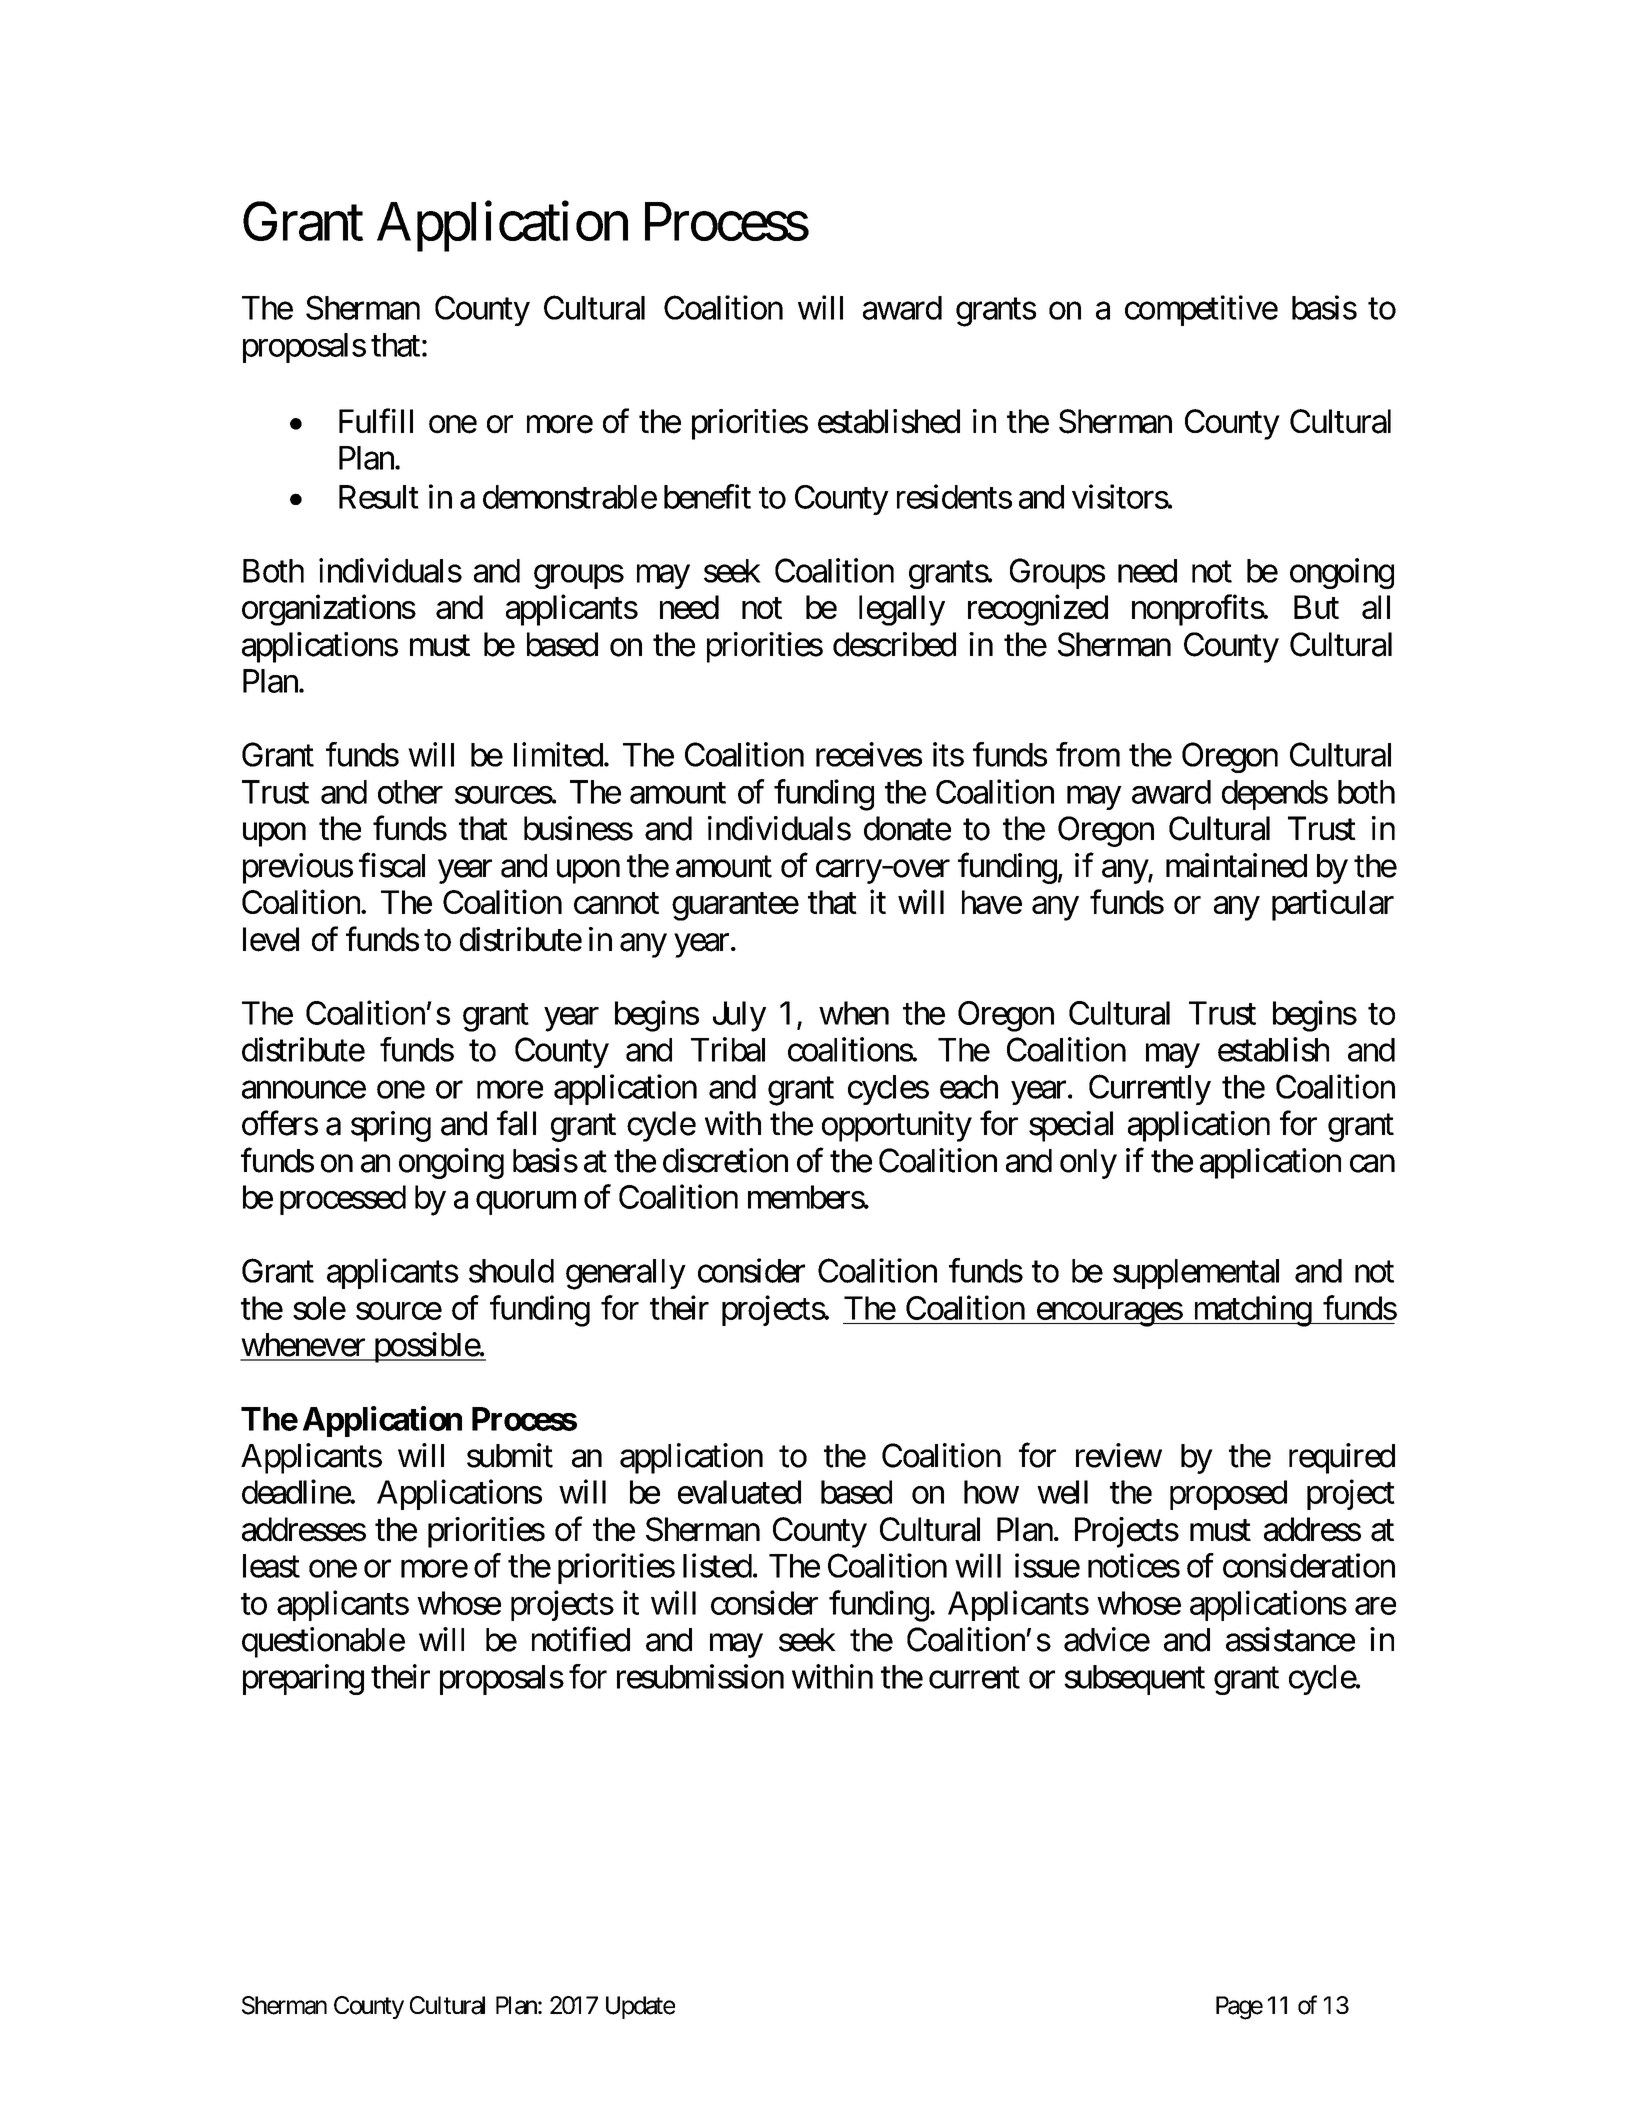  Describe the element at coordinates (616, 903) in the screenshot. I see `cannot` at that location.
